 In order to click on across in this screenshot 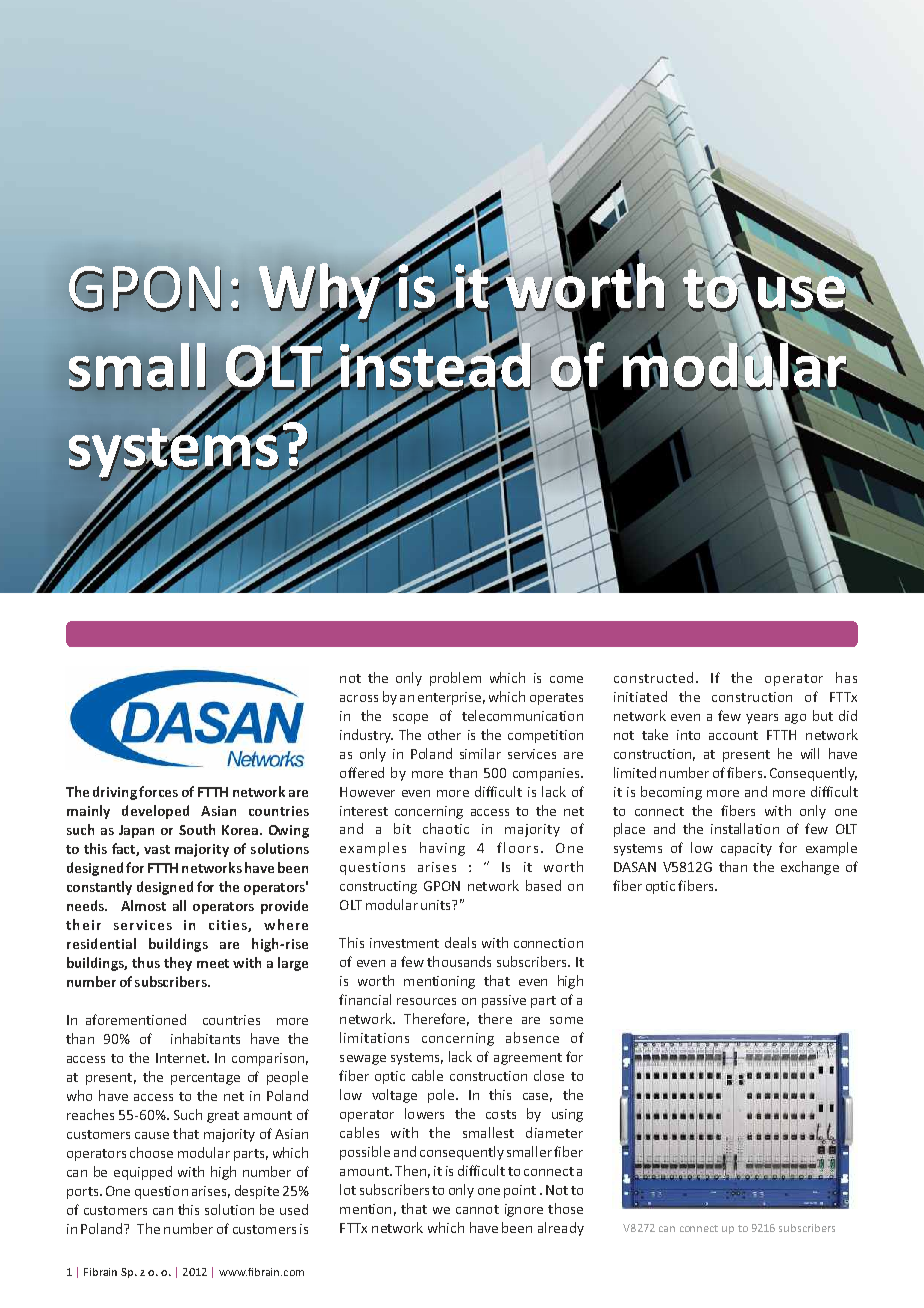, I will do `click(359, 698)`.
